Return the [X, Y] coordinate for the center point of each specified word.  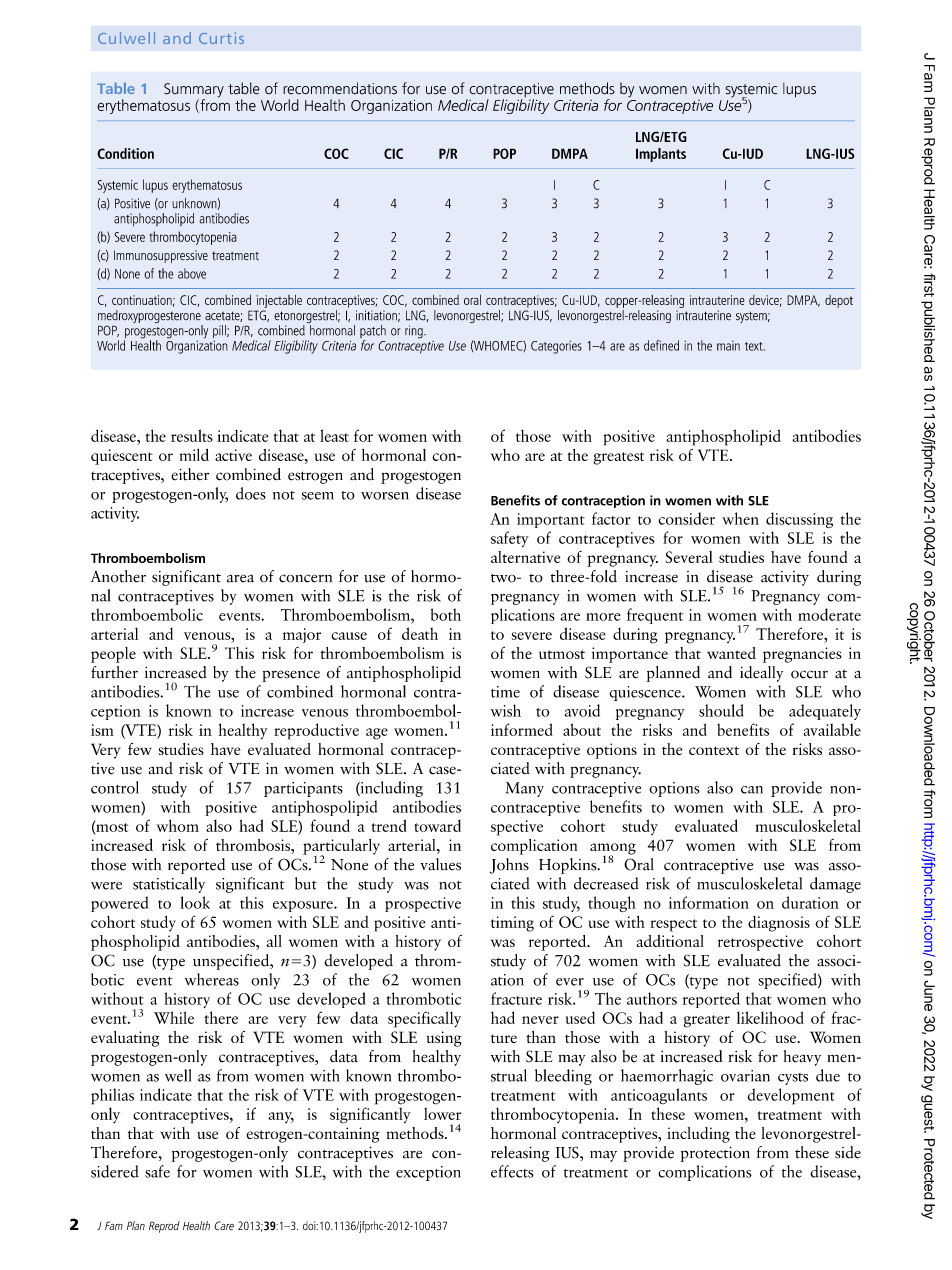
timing [512, 924]
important [551, 520]
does [251, 493]
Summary [194, 91]
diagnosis [779, 924]
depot [839, 301]
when [740, 518]
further [114, 672]
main [728, 346]
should [721, 710]
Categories [556, 347]
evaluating [125, 1039]
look [195, 902]
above [192, 273]
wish [505, 710]
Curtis [221, 38]
